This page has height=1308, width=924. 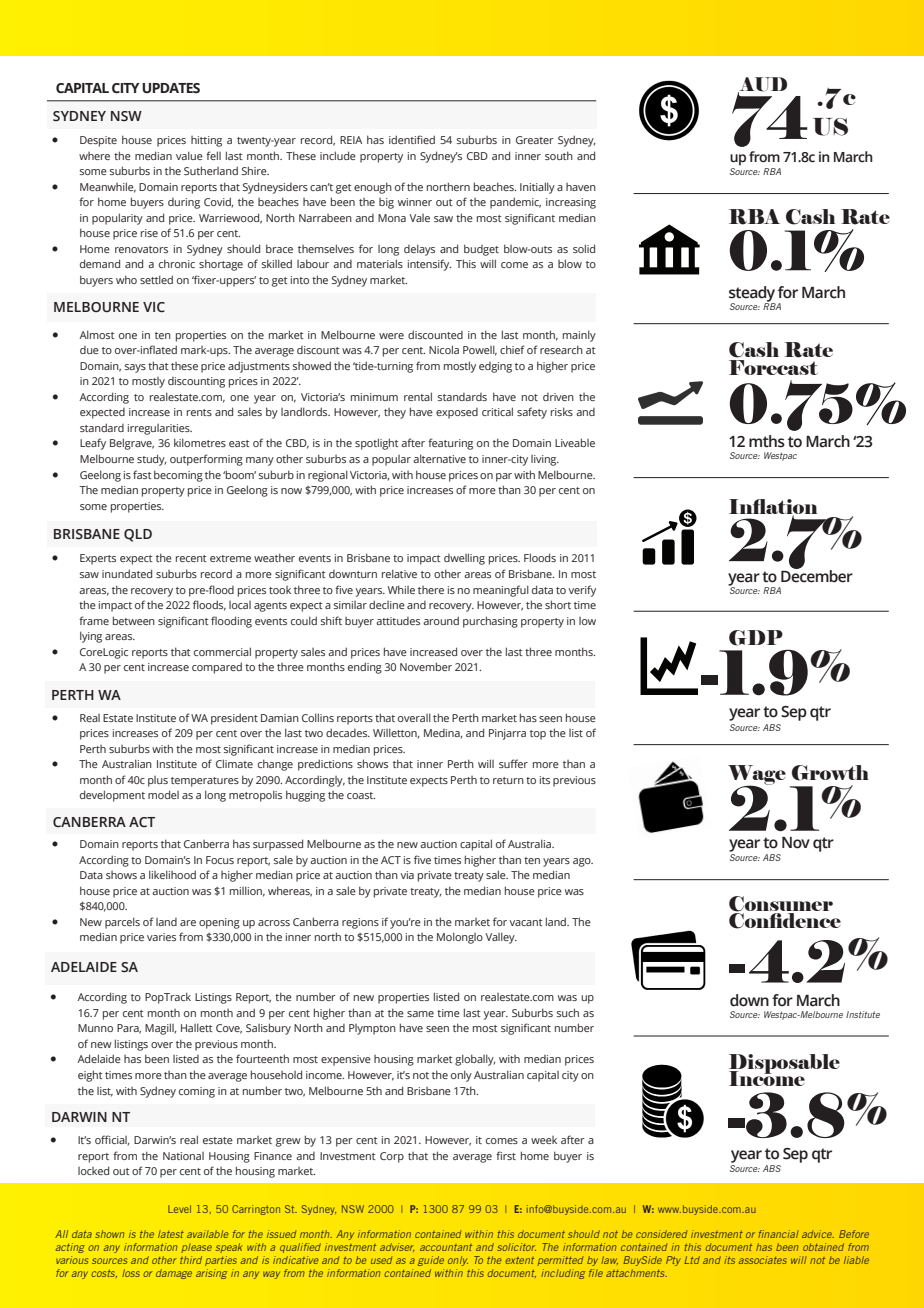 I want to click on identified, so click(x=412, y=139).
